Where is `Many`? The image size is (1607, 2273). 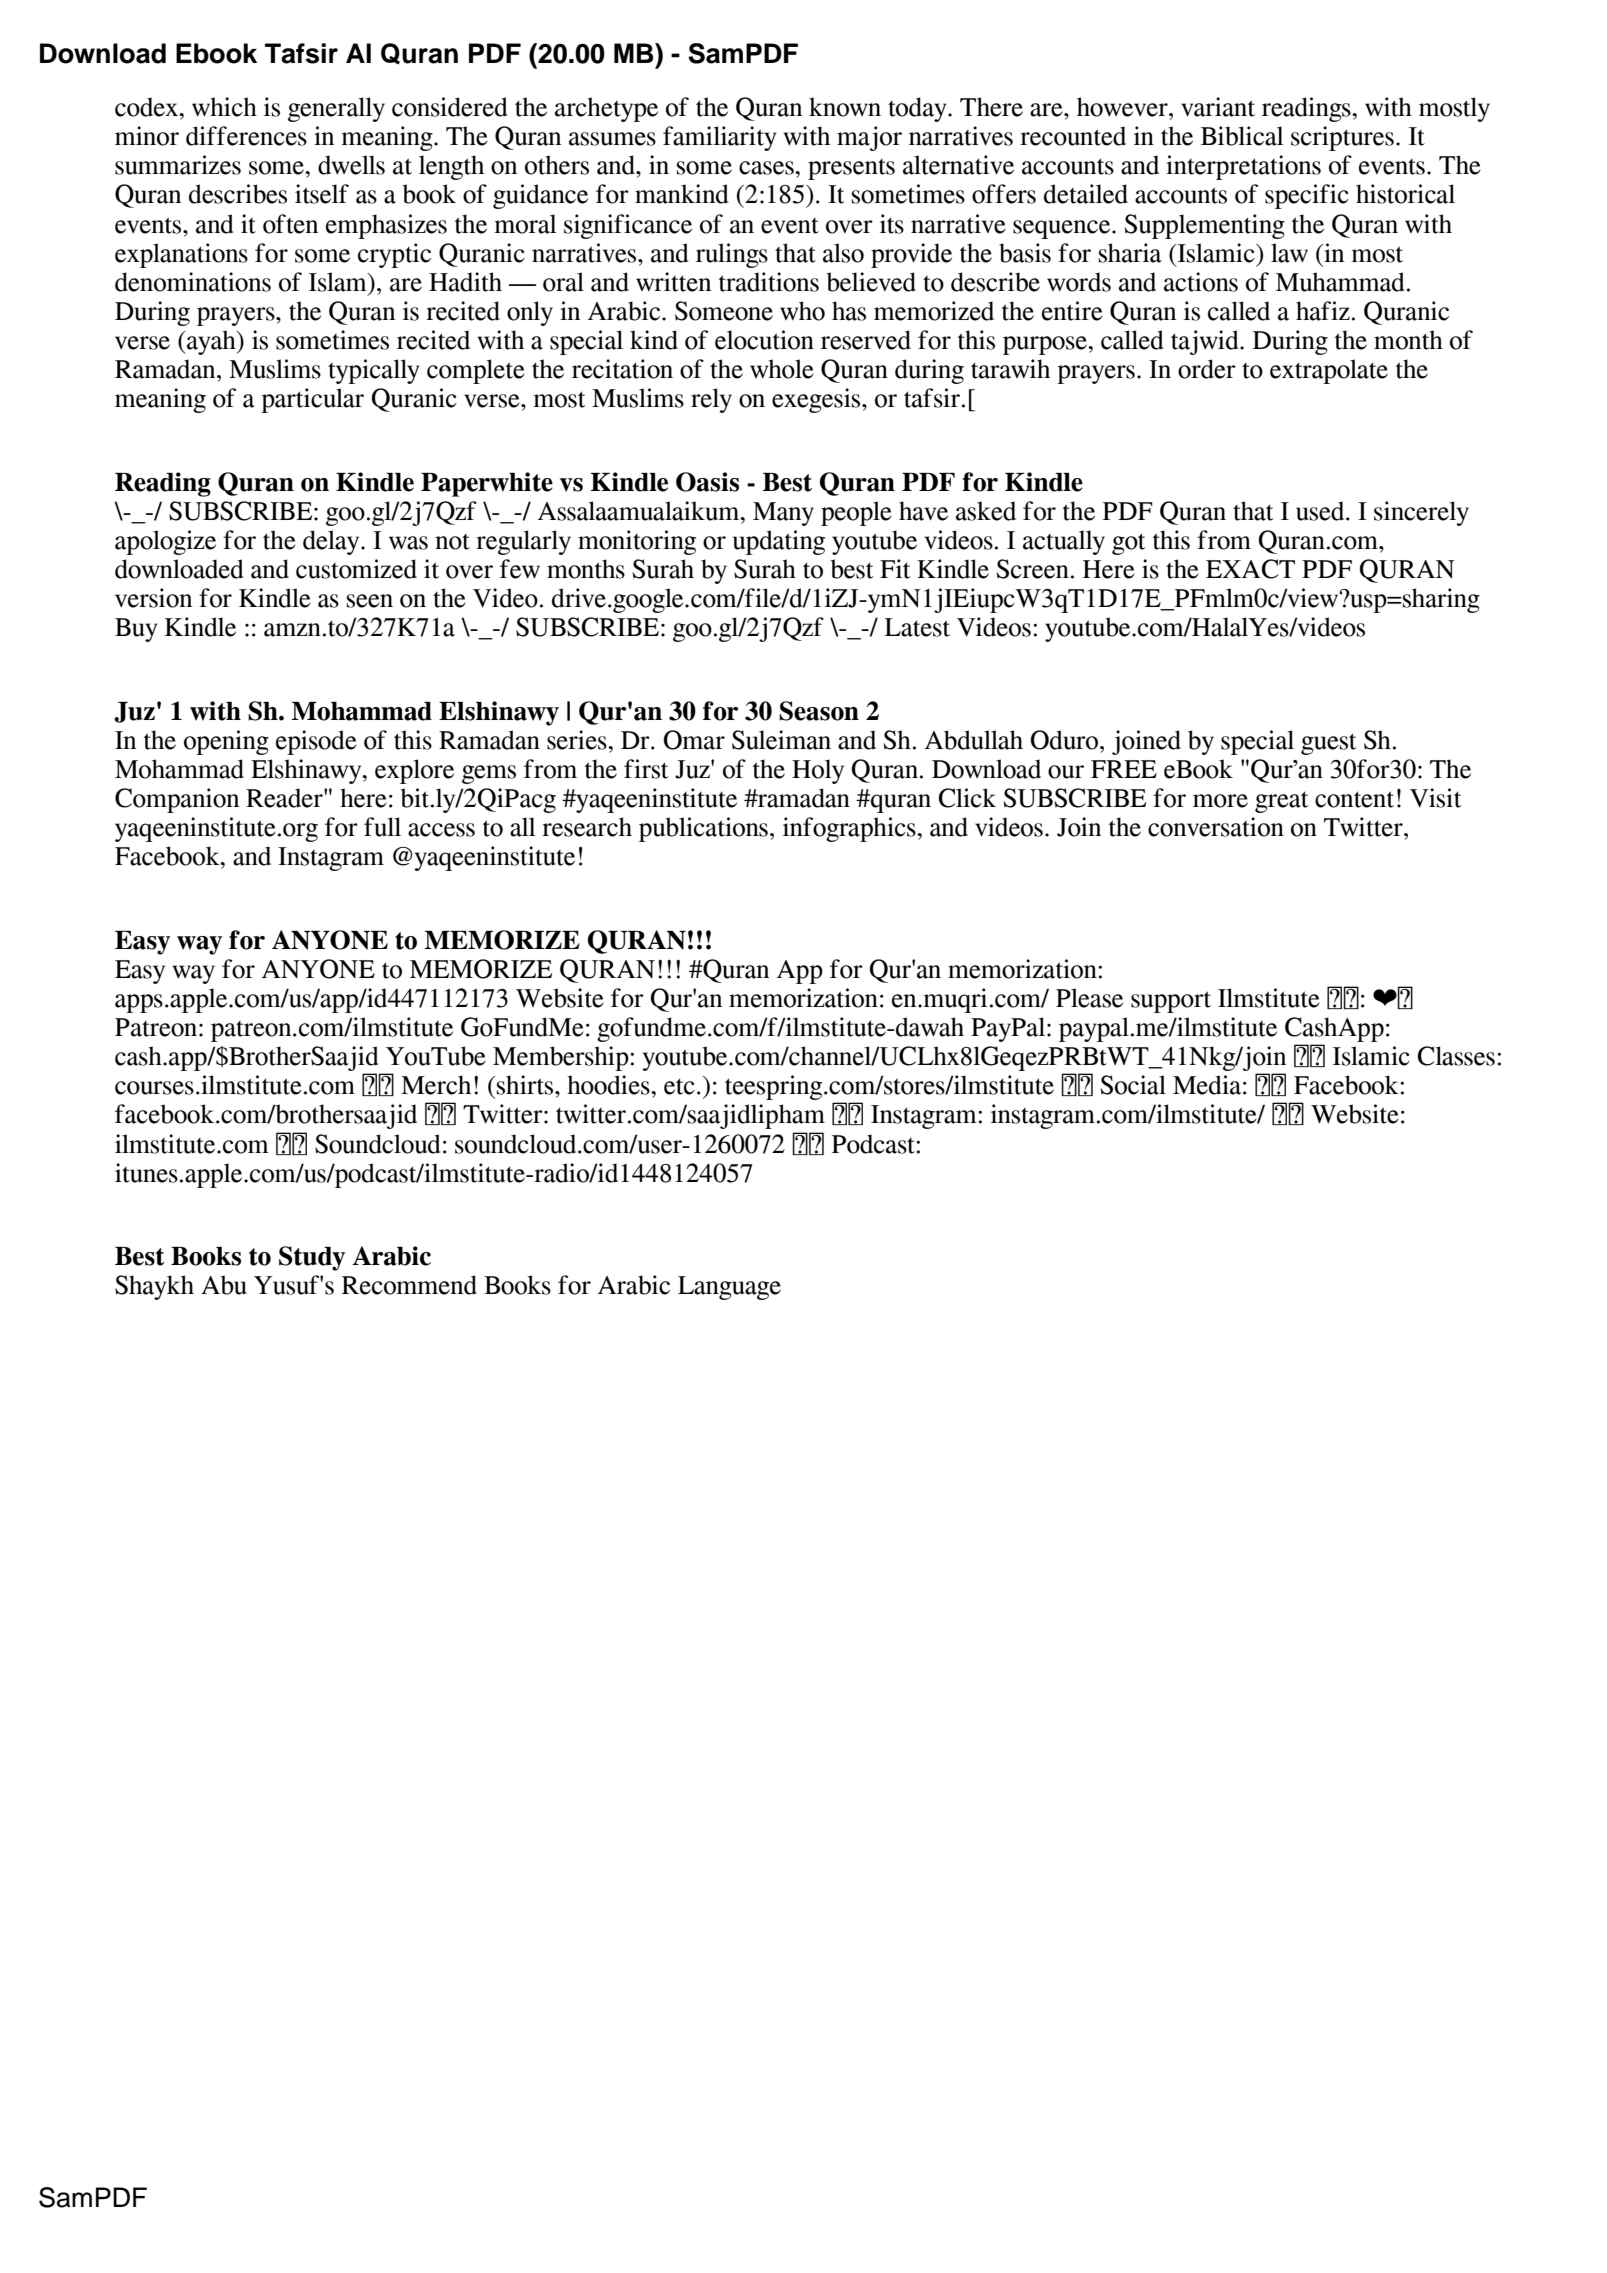 Many is located at coordinates (783, 514).
